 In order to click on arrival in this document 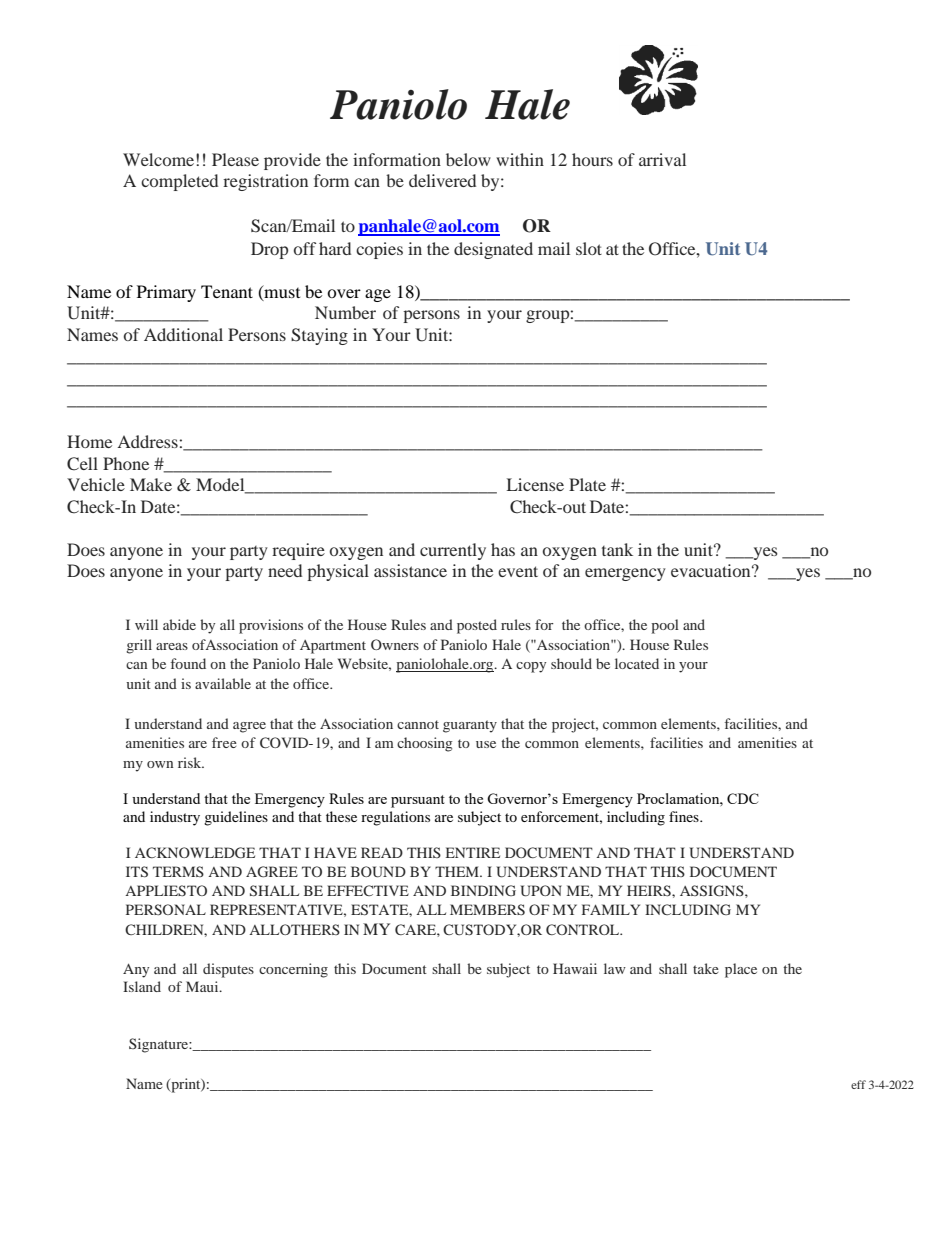, I will do `click(662, 159)`.
